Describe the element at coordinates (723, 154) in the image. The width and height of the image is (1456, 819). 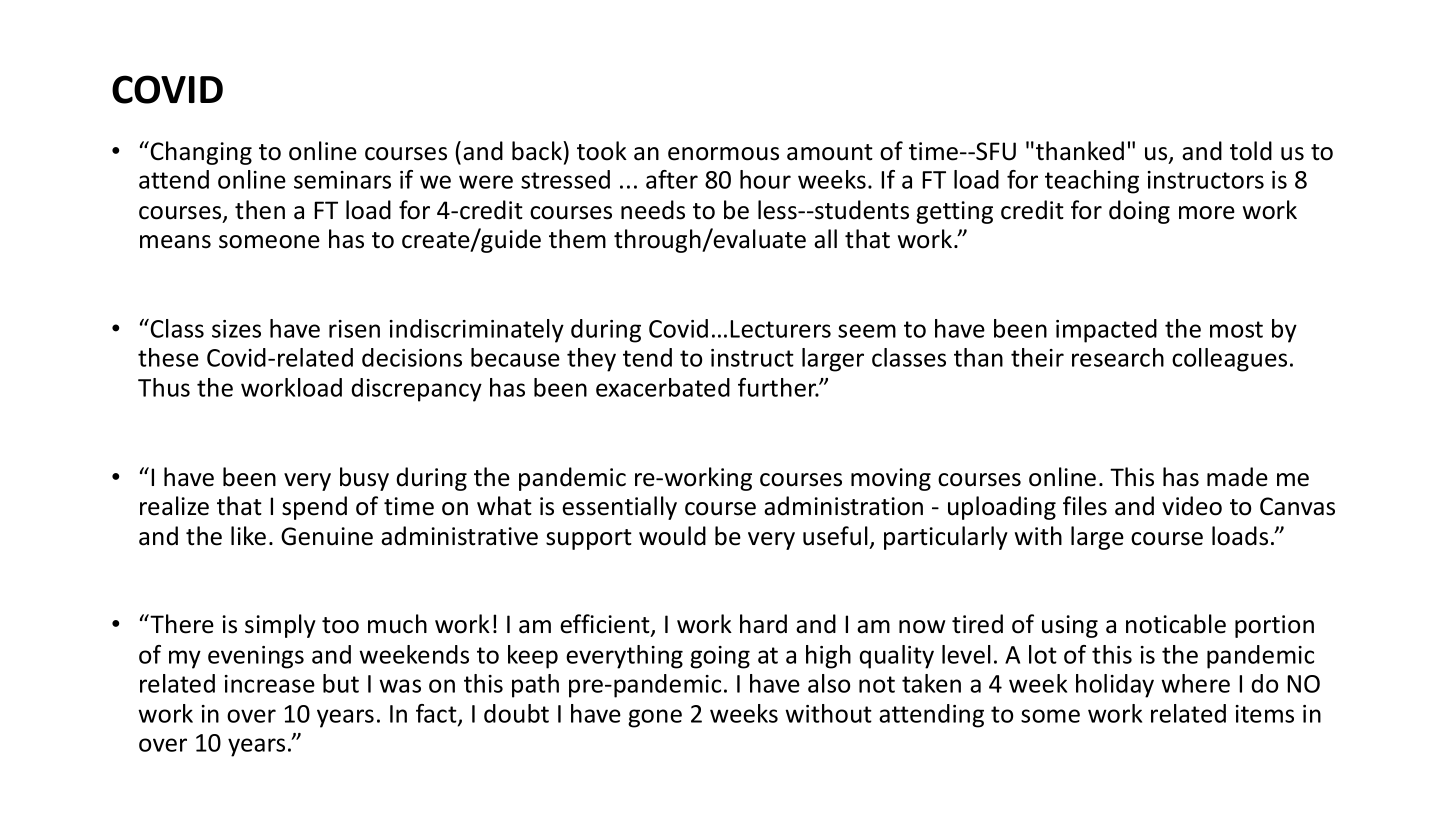
I see `enormous` at that location.
